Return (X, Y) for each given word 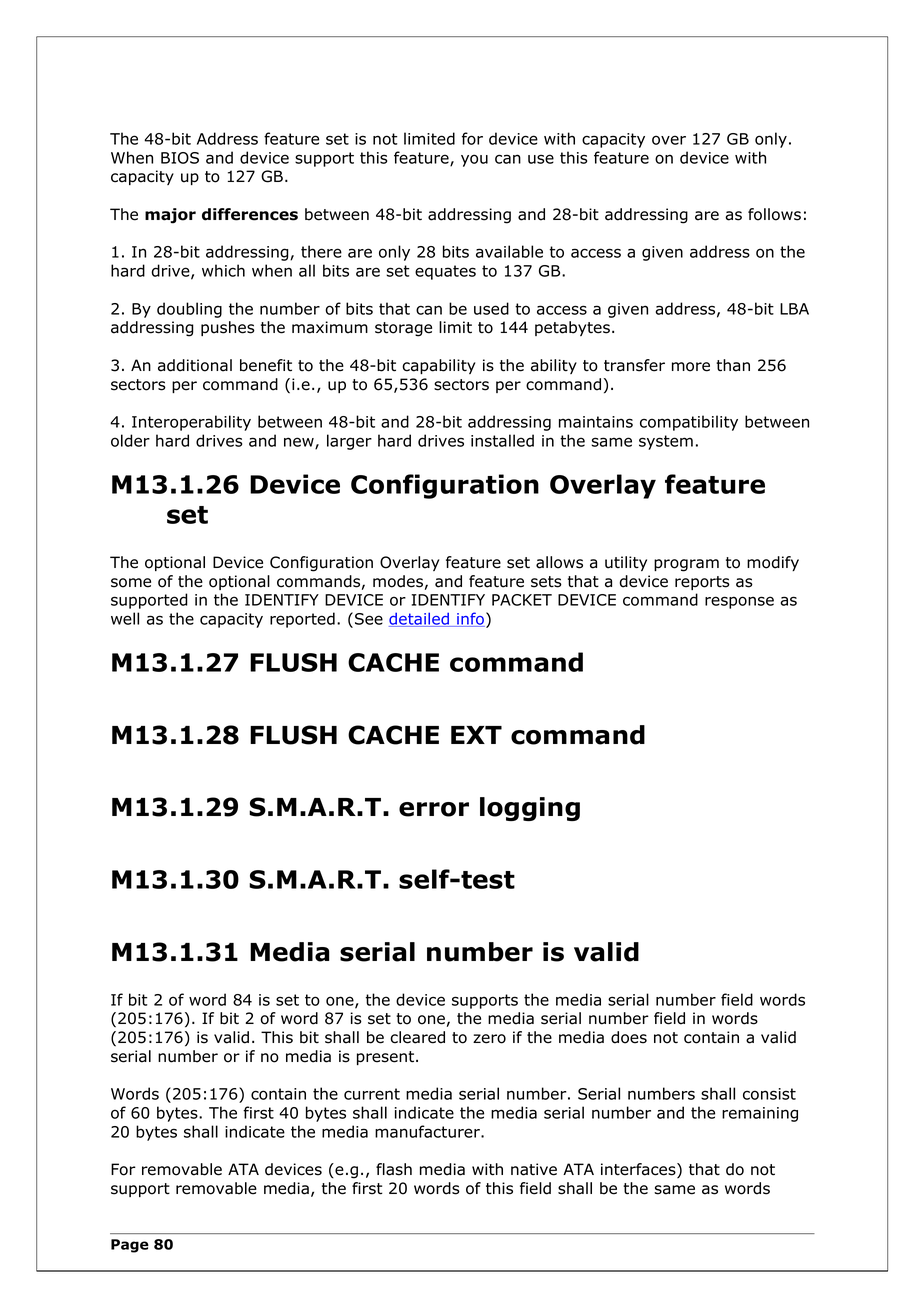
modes (398, 581)
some (131, 583)
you (474, 160)
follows (774, 214)
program (686, 565)
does (629, 1037)
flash (394, 1169)
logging (530, 809)
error (434, 809)
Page (130, 1246)
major (170, 216)
